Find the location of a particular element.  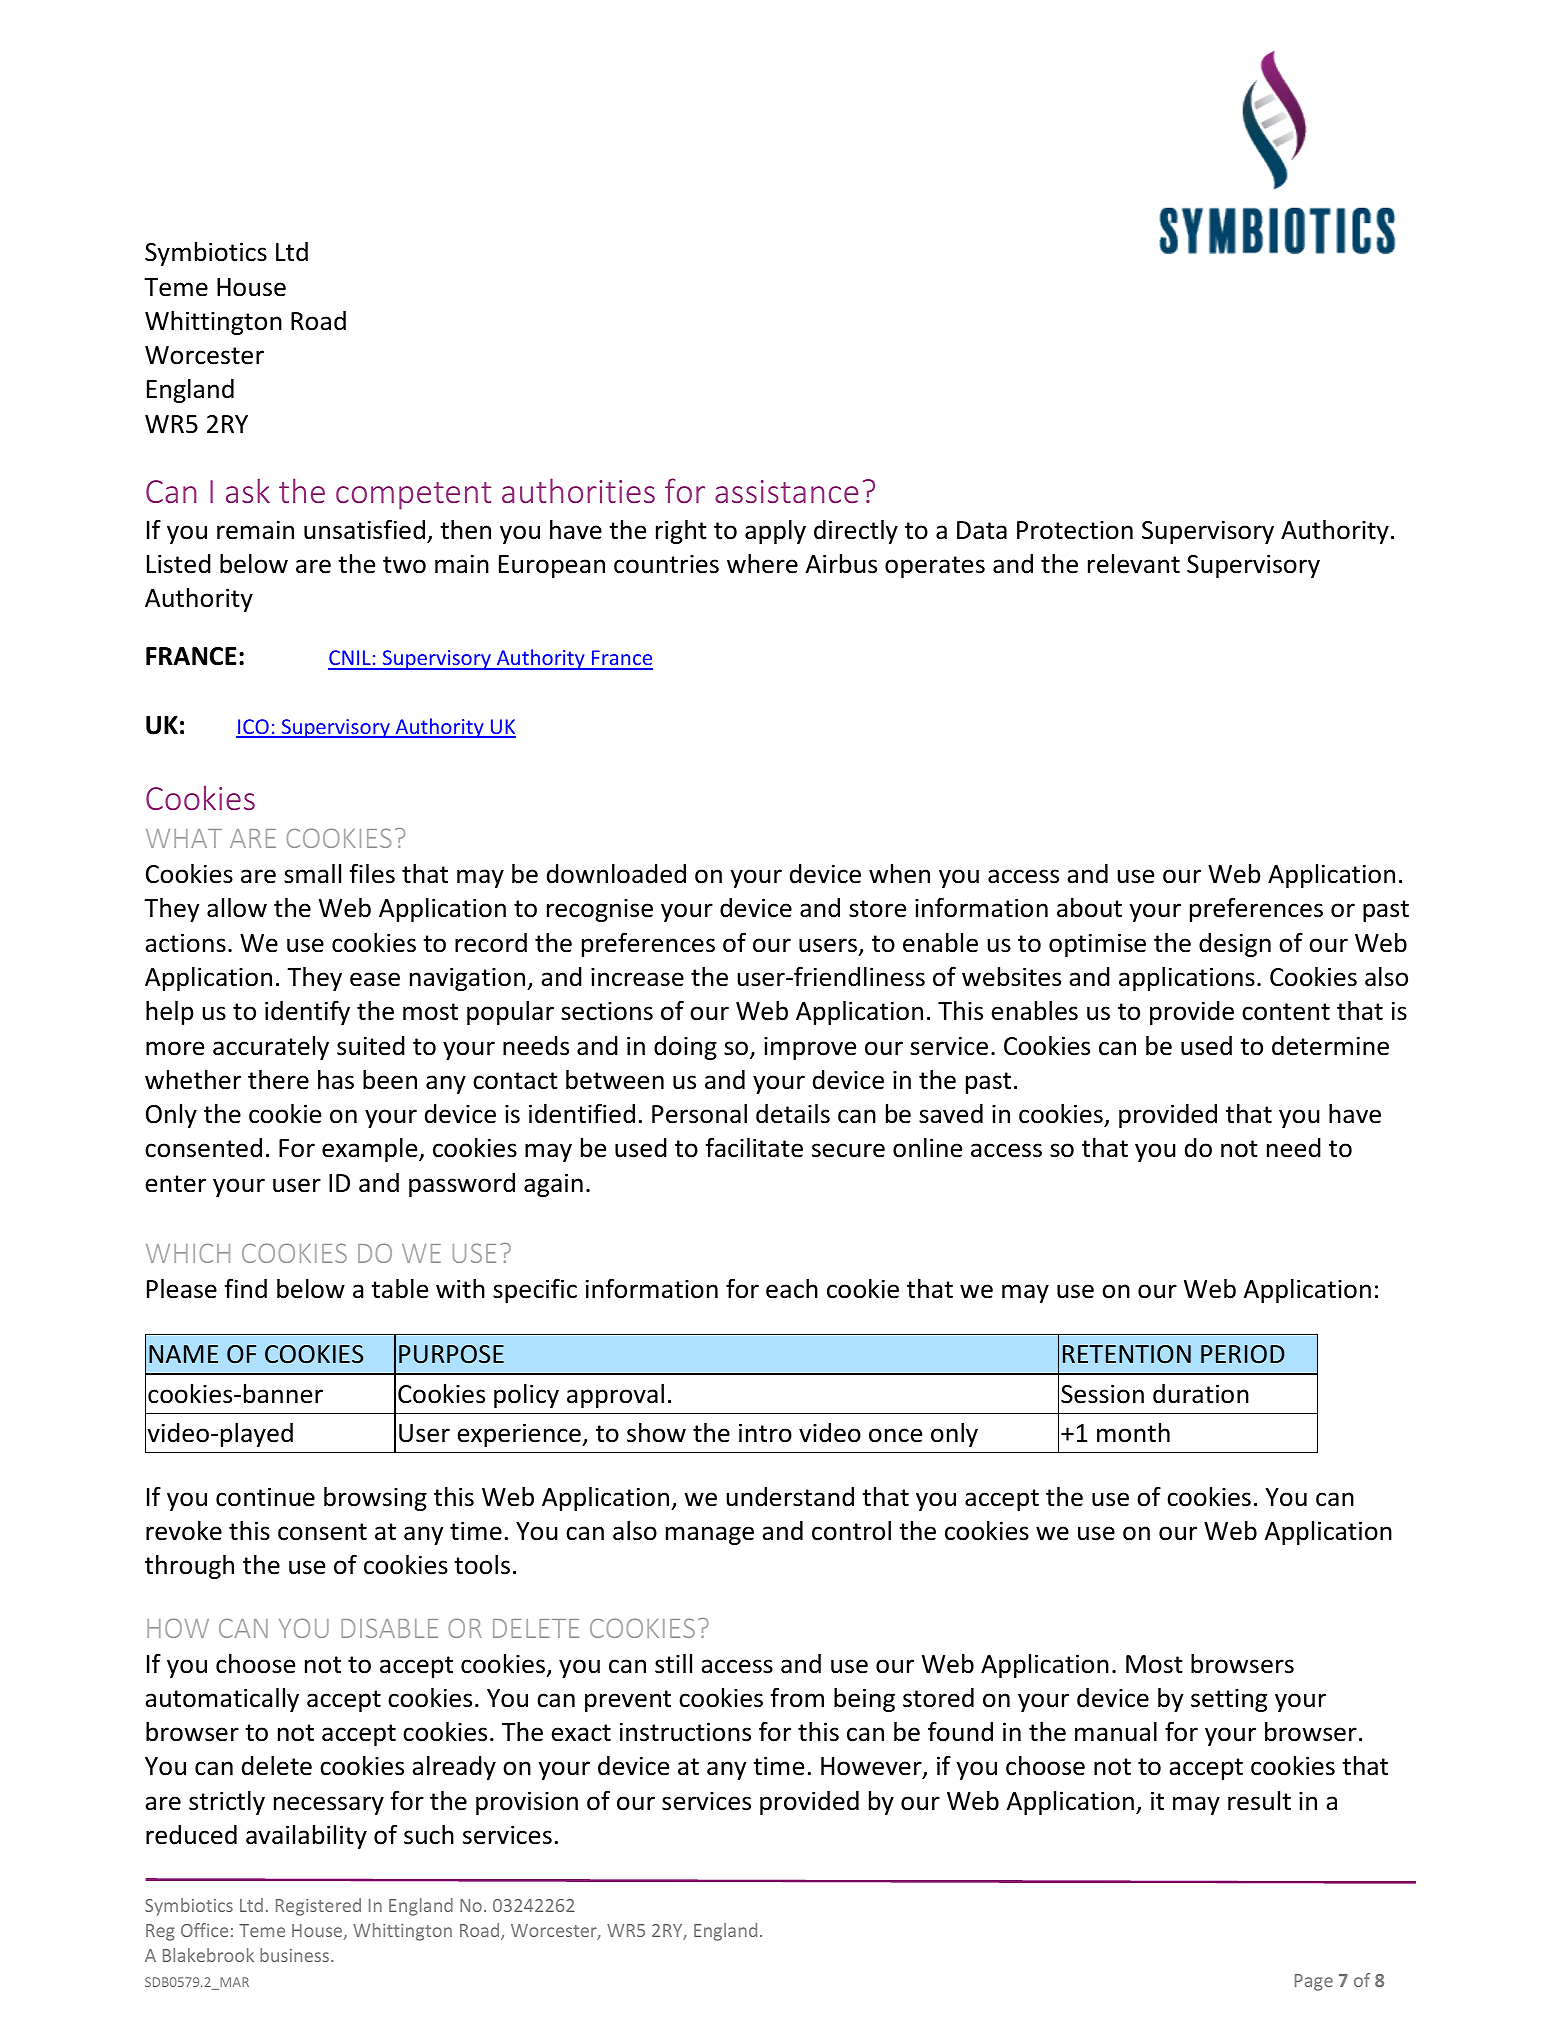

identify is located at coordinates (307, 1012).
